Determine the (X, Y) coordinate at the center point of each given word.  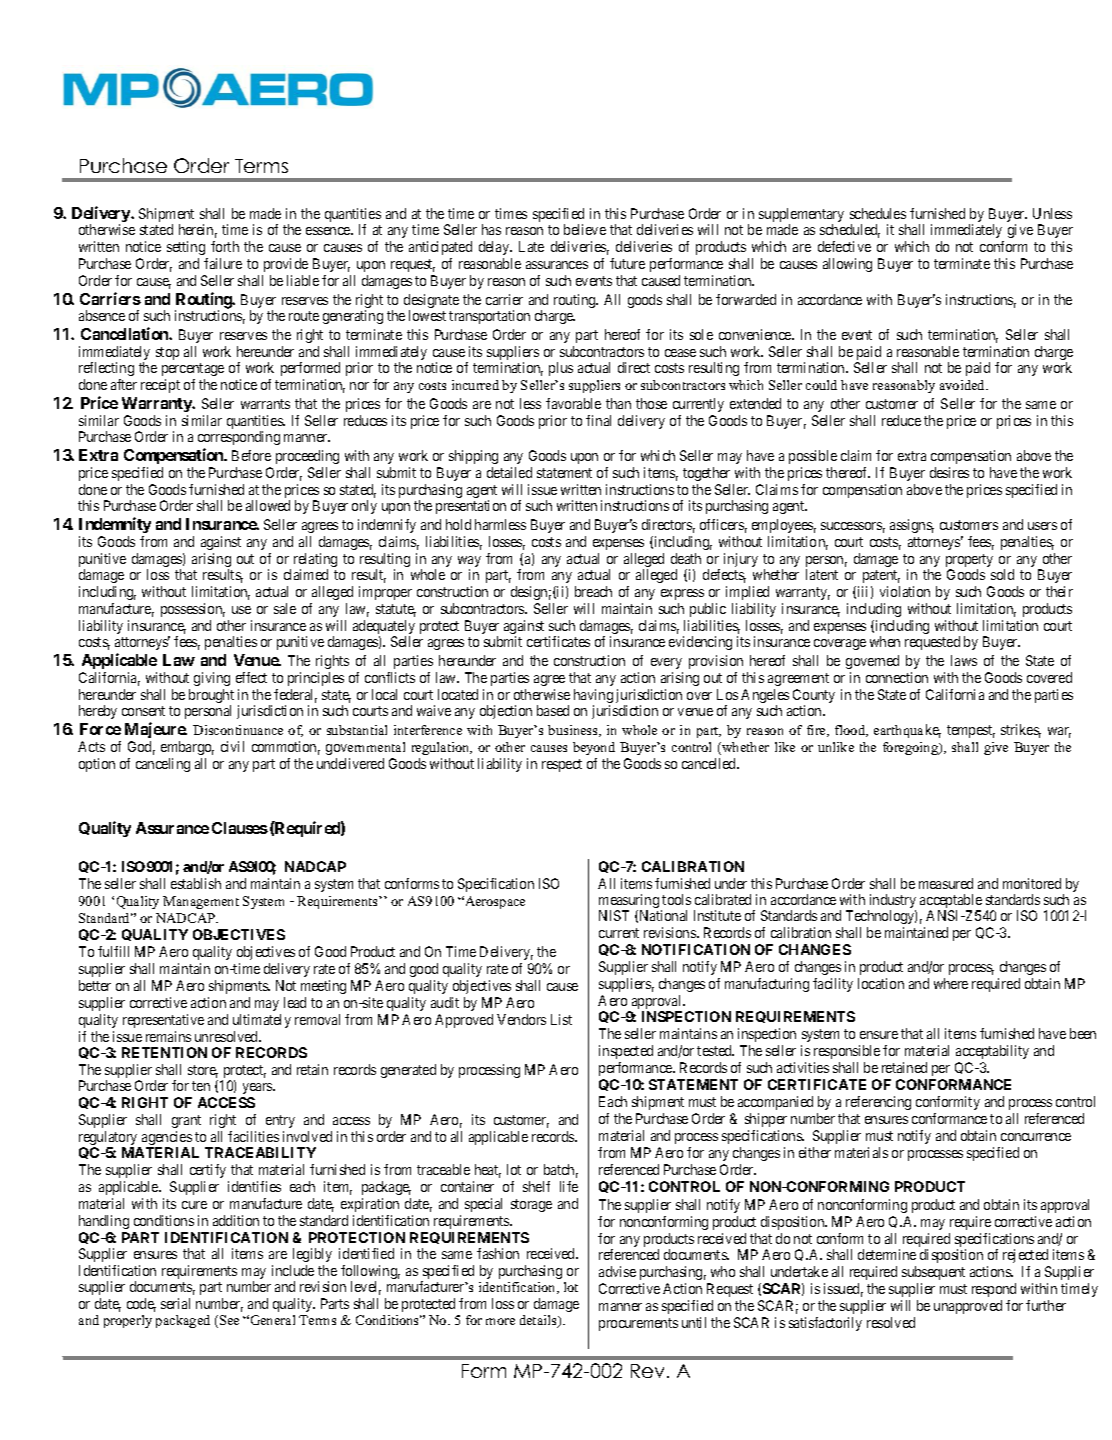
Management (201, 902)
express (682, 594)
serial (175, 1303)
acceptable (951, 902)
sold (1002, 574)
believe (585, 229)
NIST (614, 915)
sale (285, 608)
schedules (878, 213)
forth (225, 246)
